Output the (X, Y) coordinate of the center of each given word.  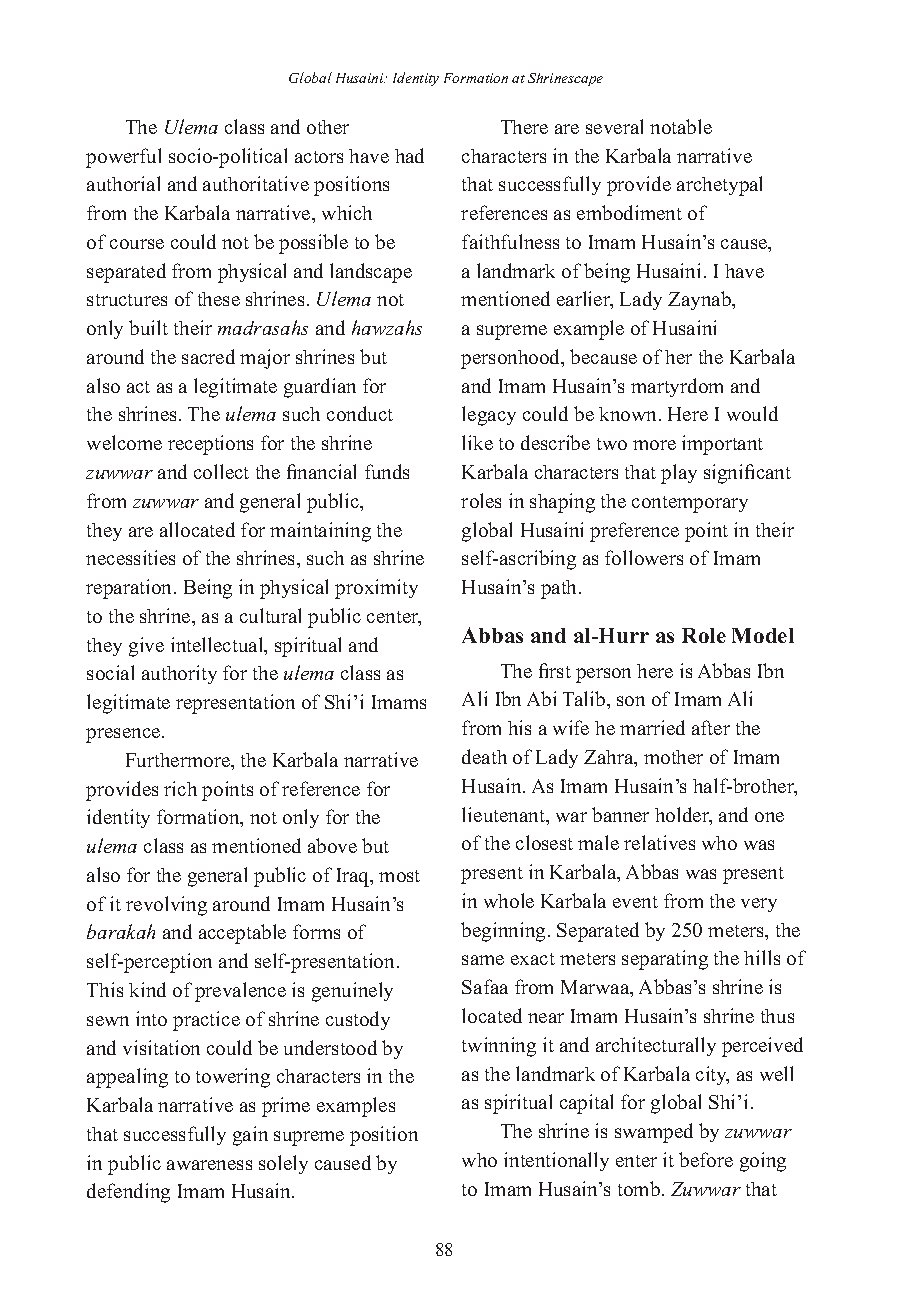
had (409, 155)
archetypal (719, 186)
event (635, 902)
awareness (209, 1165)
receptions (210, 445)
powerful (123, 158)
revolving (166, 906)
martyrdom (677, 387)
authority (179, 674)
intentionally (556, 1161)
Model (763, 635)
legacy (489, 416)
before (706, 1159)
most (399, 876)
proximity (376, 589)
